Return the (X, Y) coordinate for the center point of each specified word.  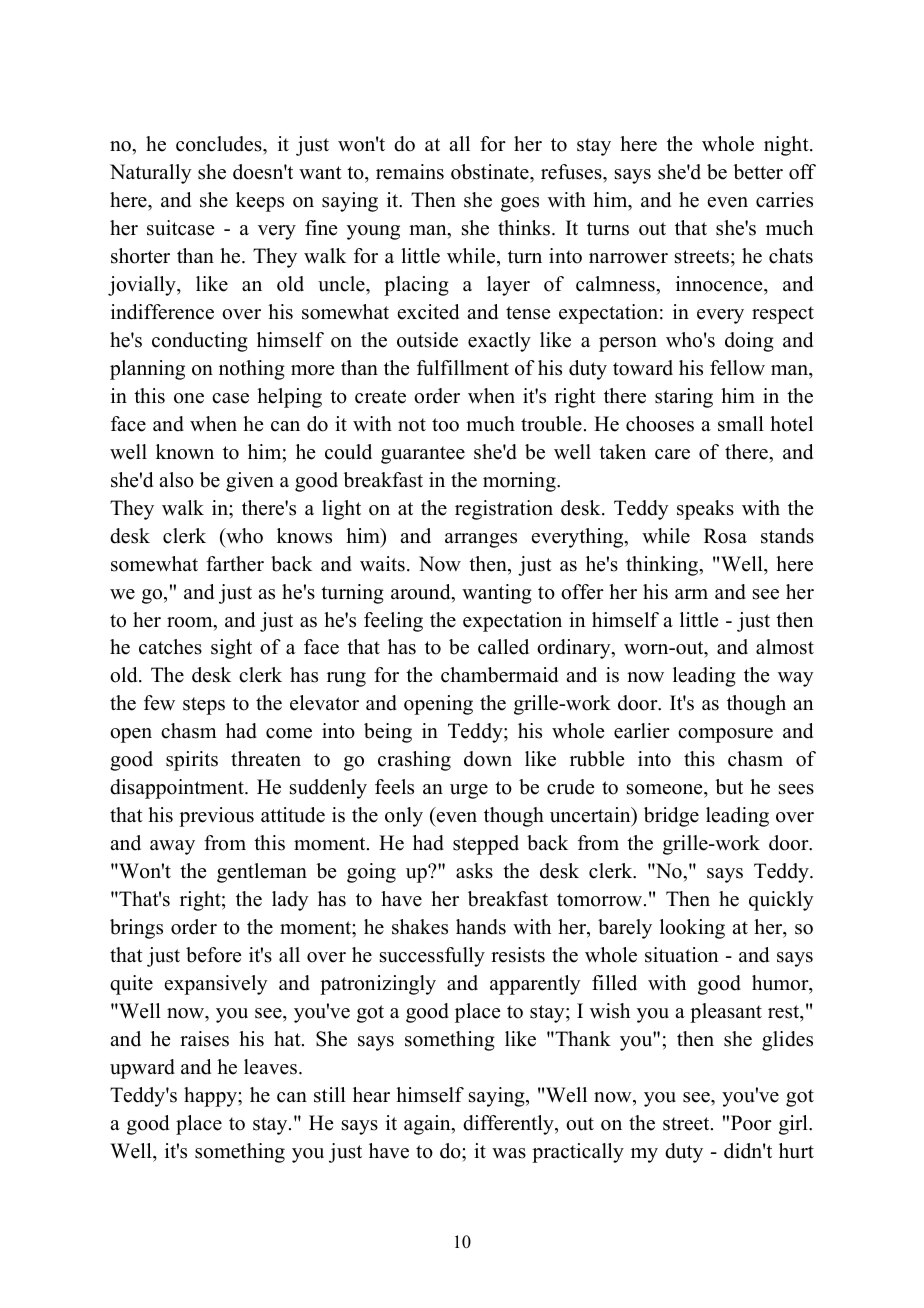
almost (785, 647)
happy (211, 1097)
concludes (220, 144)
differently (509, 1125)
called (503, 647)
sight (231, 649)
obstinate (491, 172)
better (758, 172)
